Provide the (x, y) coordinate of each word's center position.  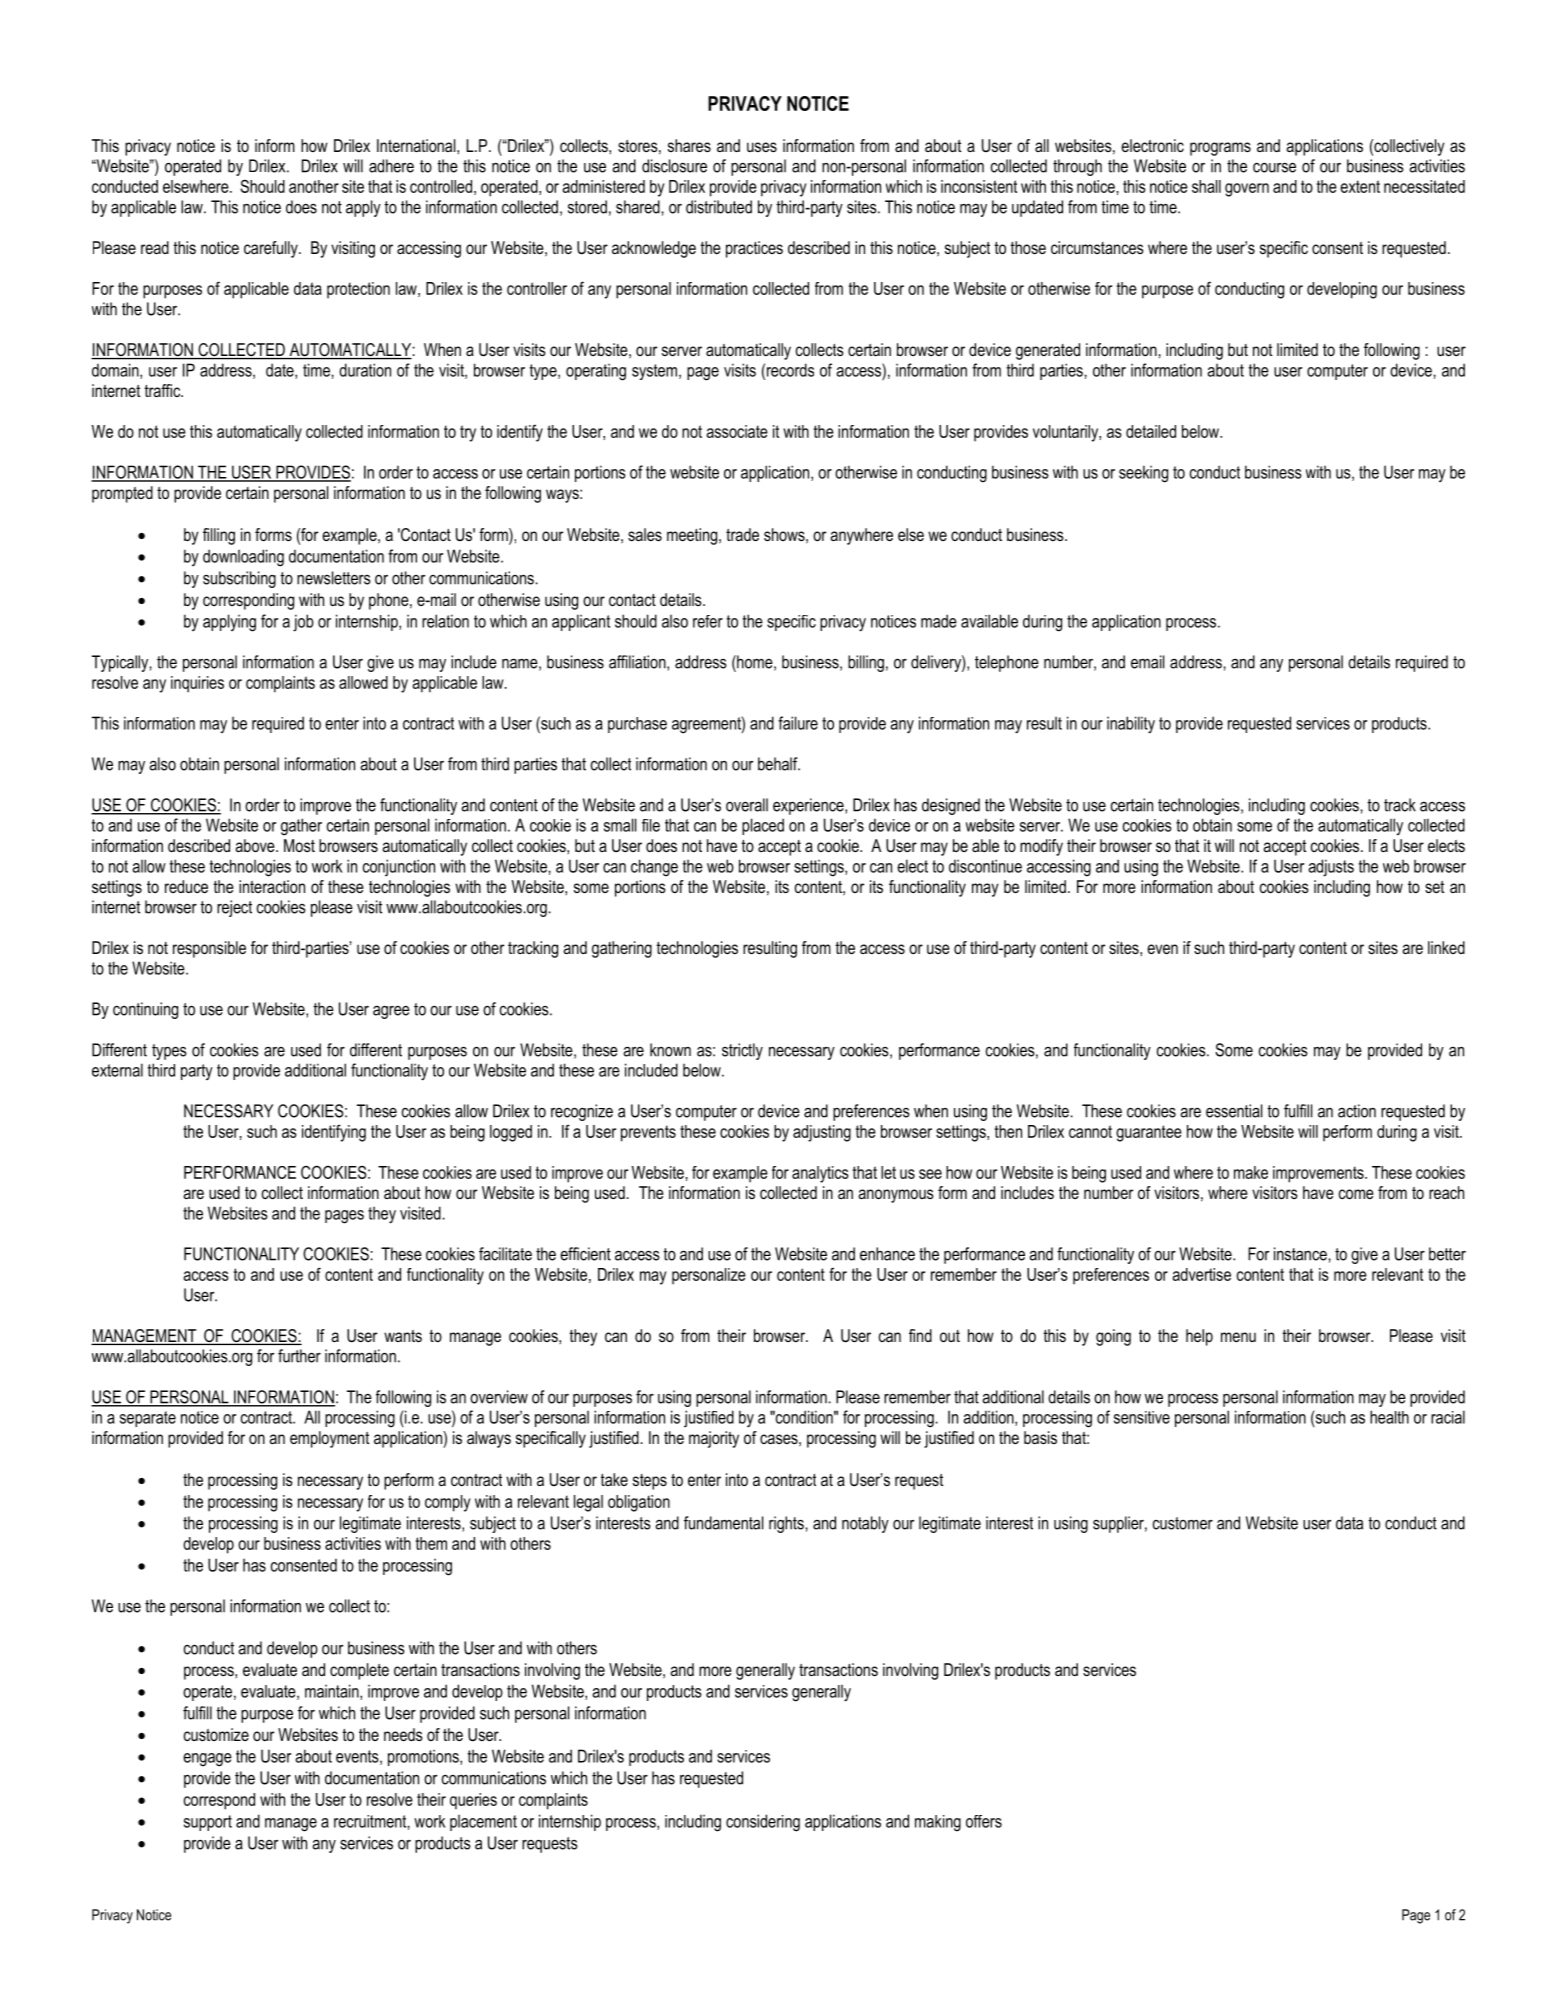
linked (1446, 947)
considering (763, 1823)
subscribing (239, 579)
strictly (742, 1051)
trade (742, 534)
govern (1247, 190)
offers (984, 1821)
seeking (1143, 474)
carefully (272, 249)
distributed (719, 207)
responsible (209, 949)
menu (1238, 1337)
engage (207, 1760)
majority (714, 1439)
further (299, 1356)
